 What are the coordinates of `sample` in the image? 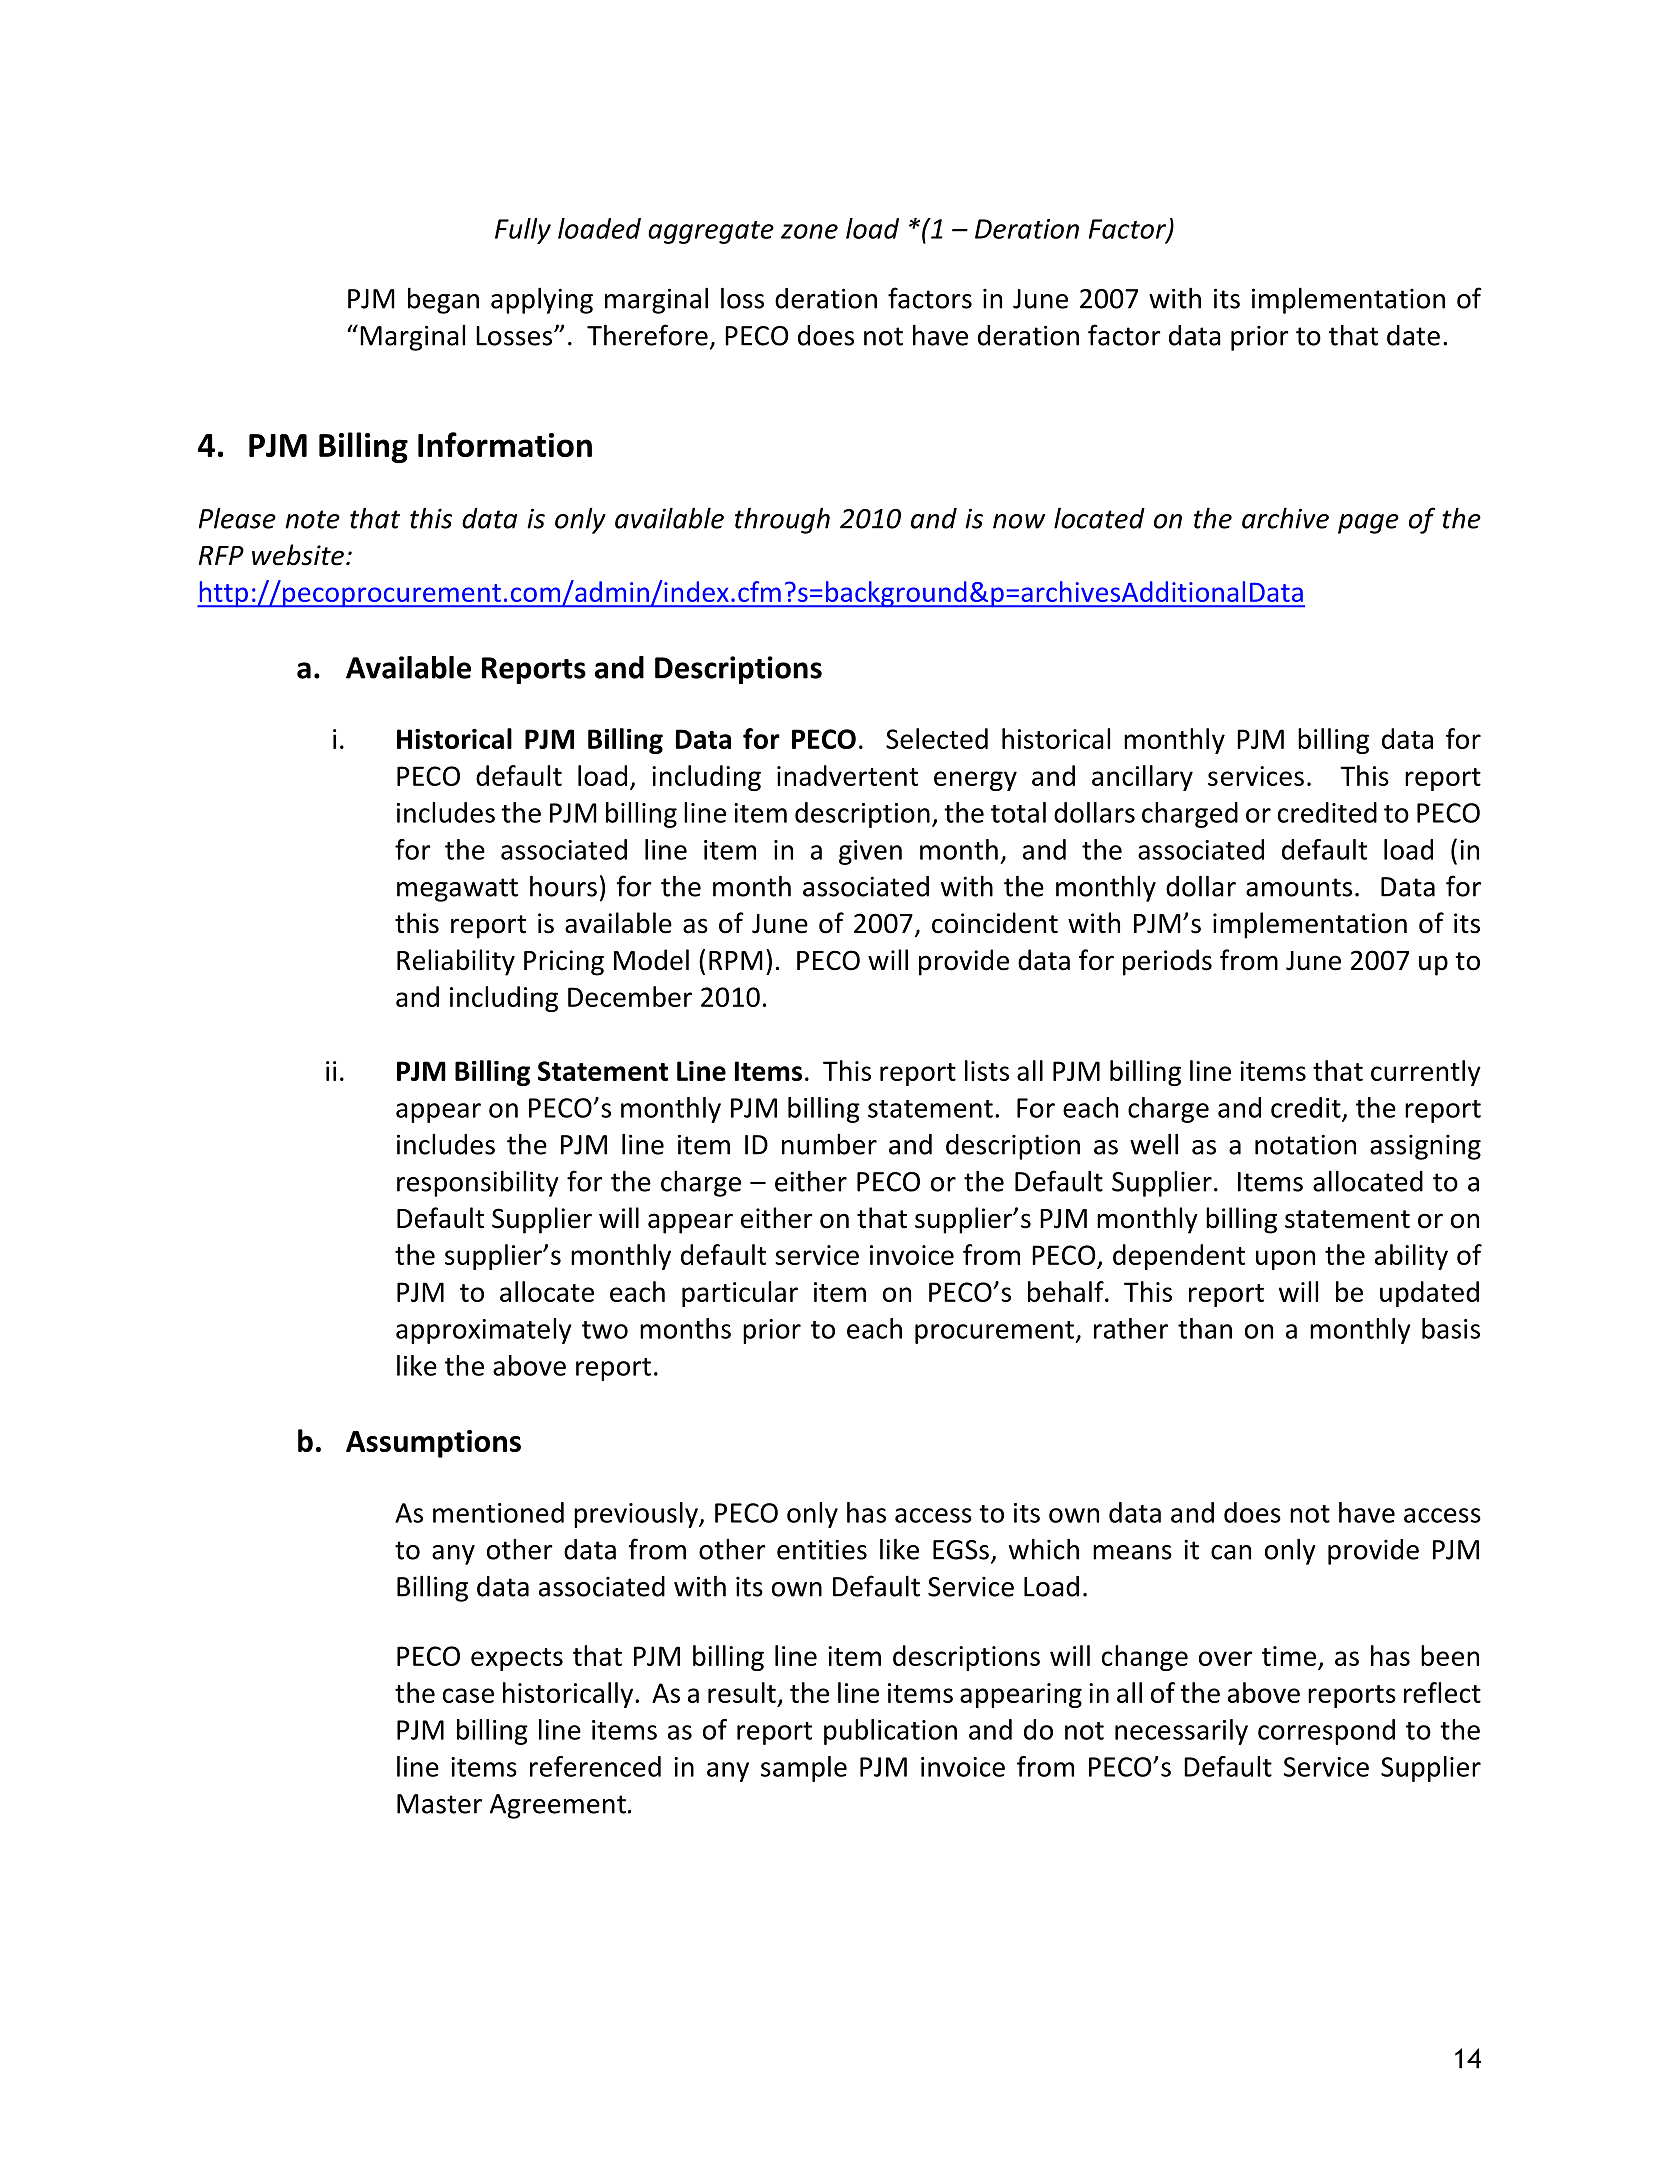 It's located at (804, 1769).
